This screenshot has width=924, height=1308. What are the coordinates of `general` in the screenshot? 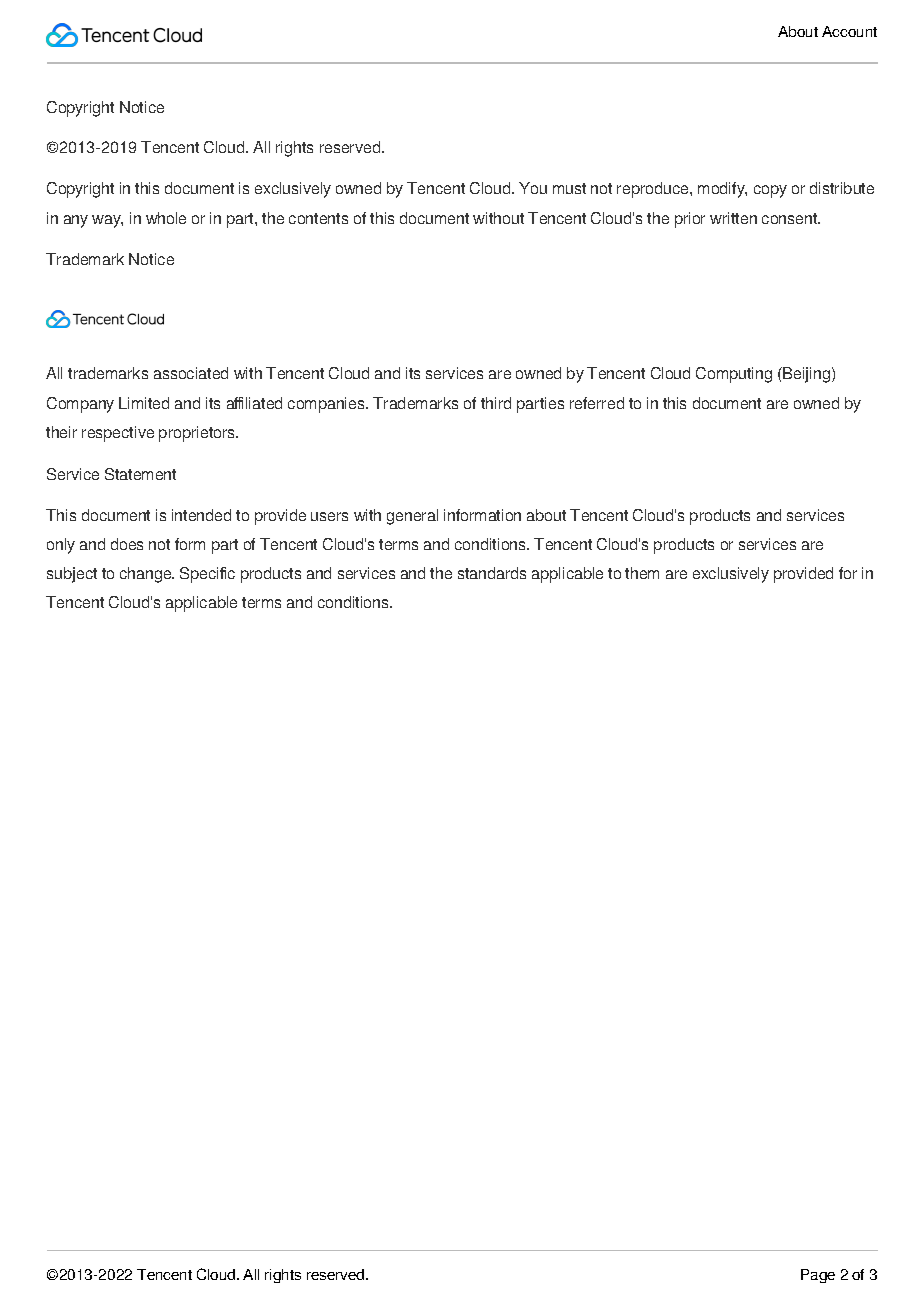 It's located at (412, 517).
